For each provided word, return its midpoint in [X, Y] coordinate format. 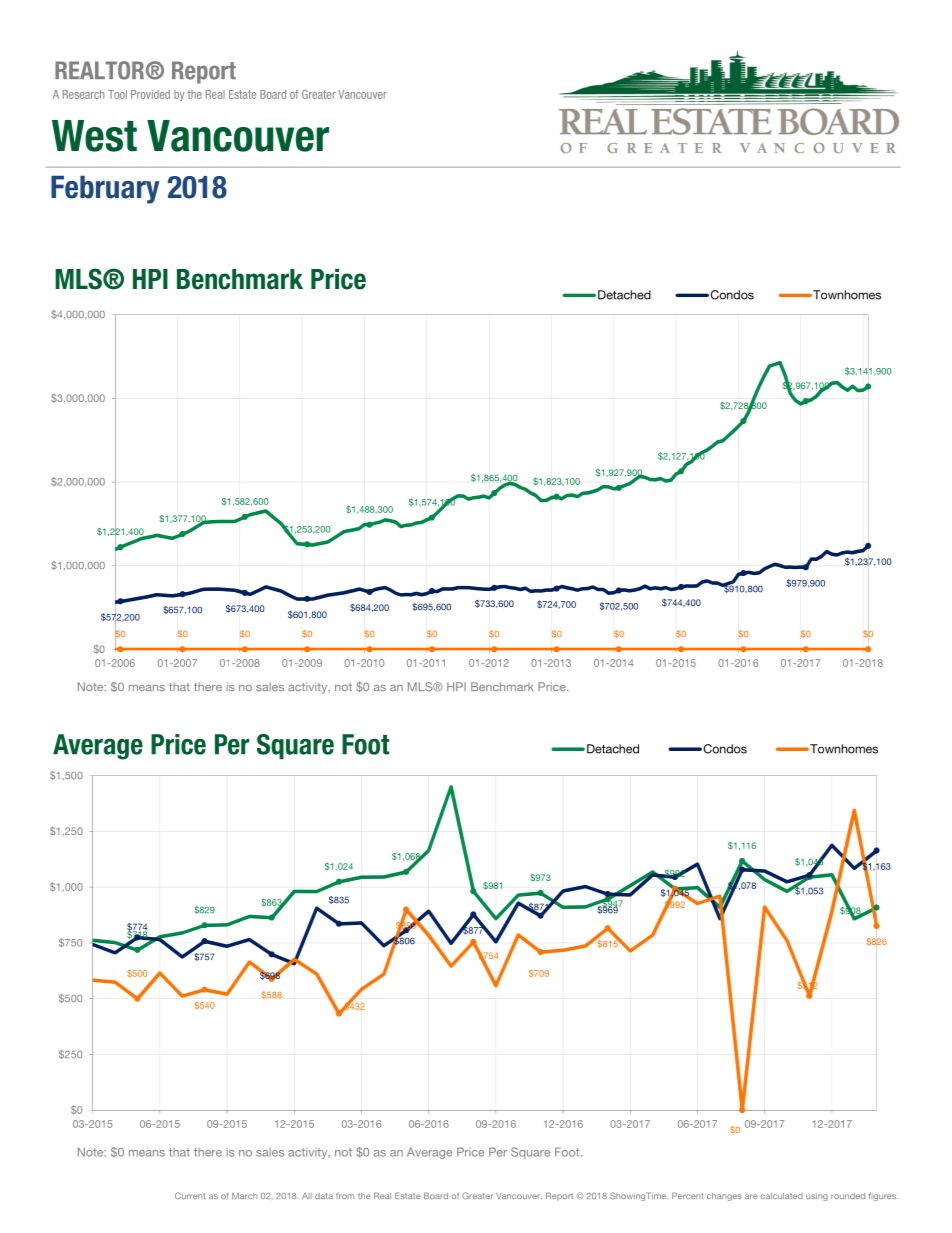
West [94, 136]
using [817, 1197]
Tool [117, 94]
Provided [150, 94]
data [324, 1196]
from [345, 1196]
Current [190, 1195]
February [105, 189]
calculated [782, 1196]
